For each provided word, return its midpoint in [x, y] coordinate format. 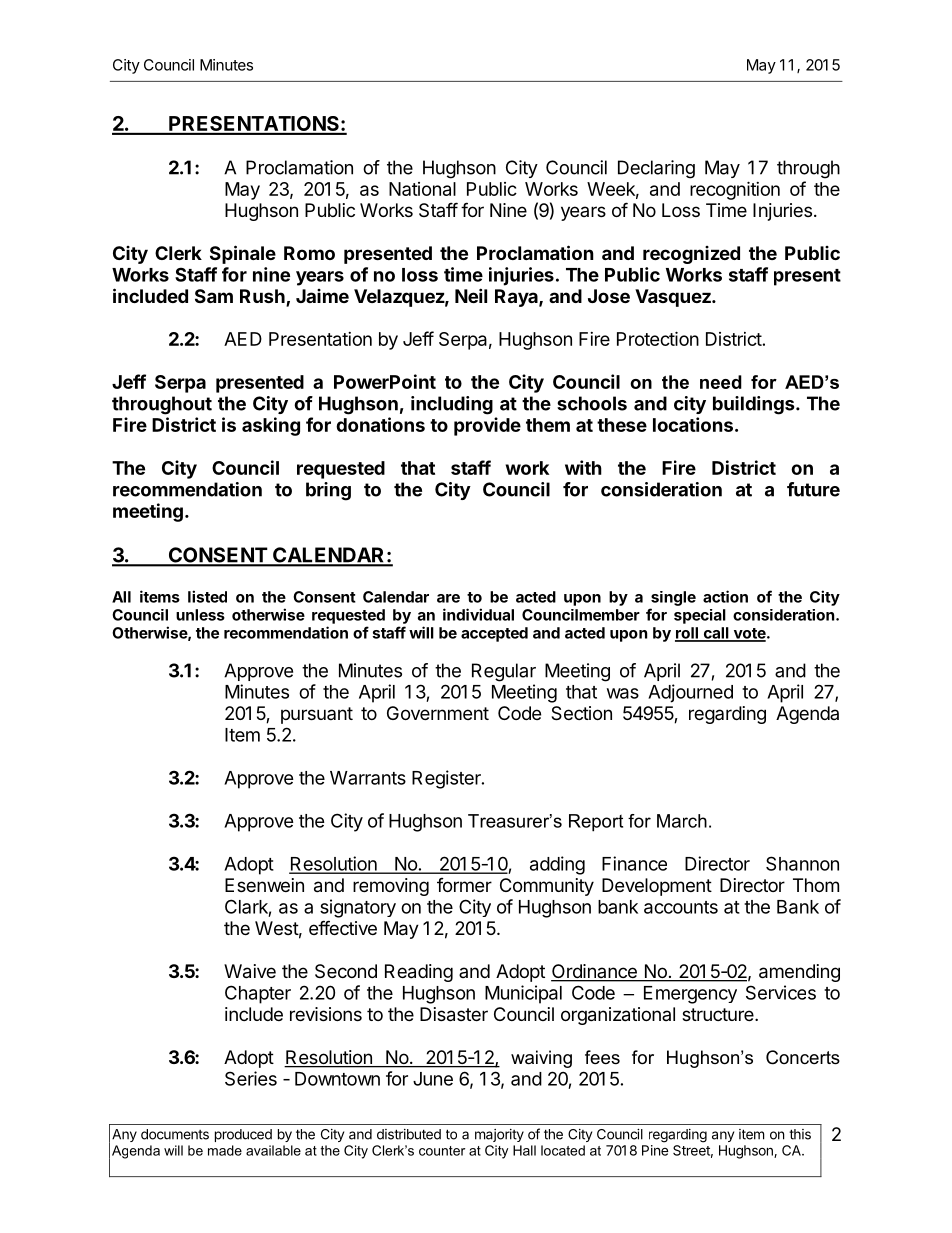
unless [200, 615]
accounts [681, 907]
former [464, 885]
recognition [735, 190]
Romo [309, 253]
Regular [504, 672]
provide [487, 426]
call [716, 634]
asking [271, 426]
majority [499, 1135]
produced [243, 1135]
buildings [755, 405]
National [422, 189]
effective [343, 927]
